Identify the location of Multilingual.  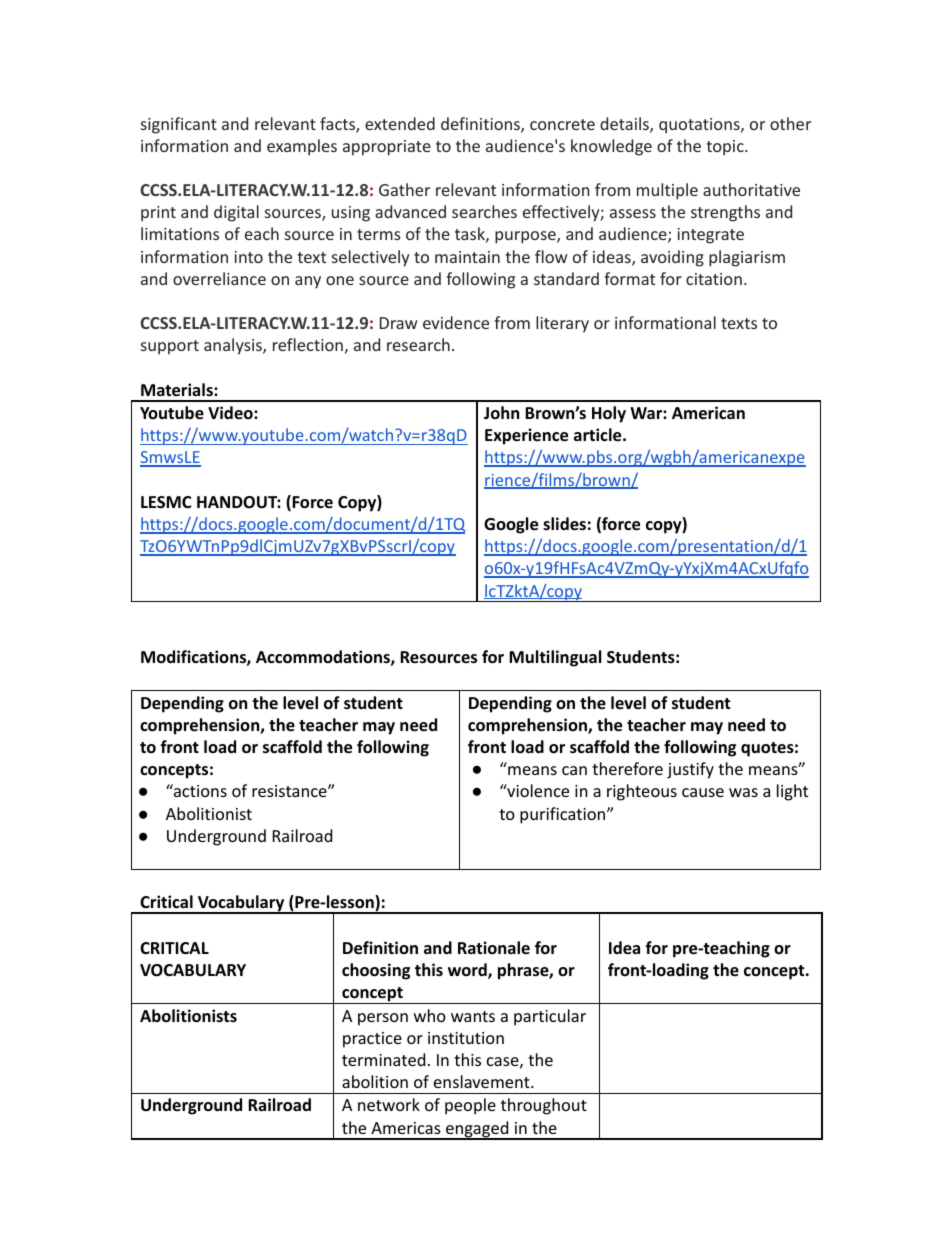
(555, 658).
